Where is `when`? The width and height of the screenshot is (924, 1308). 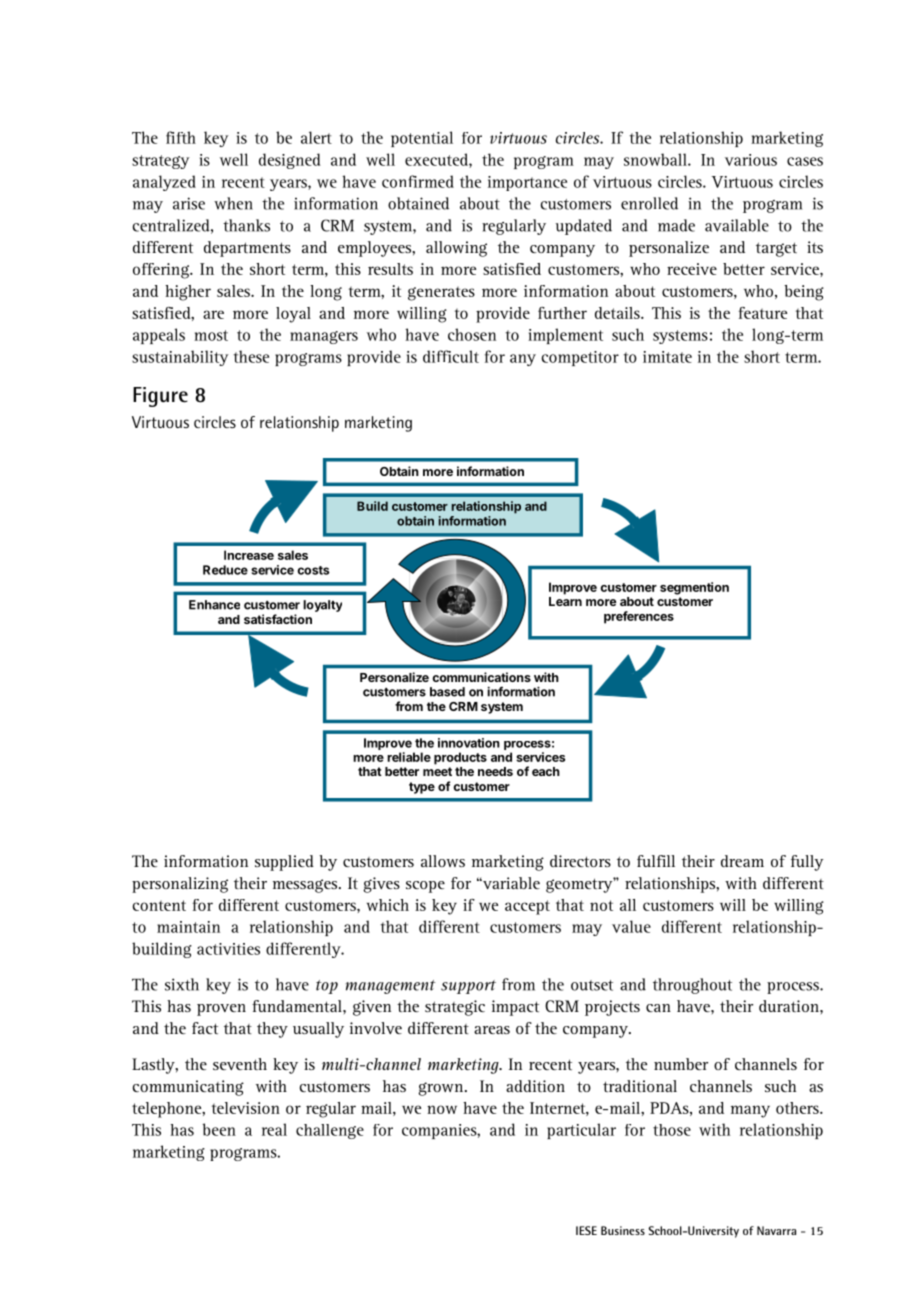 when is located at coordinates (233, 203).
